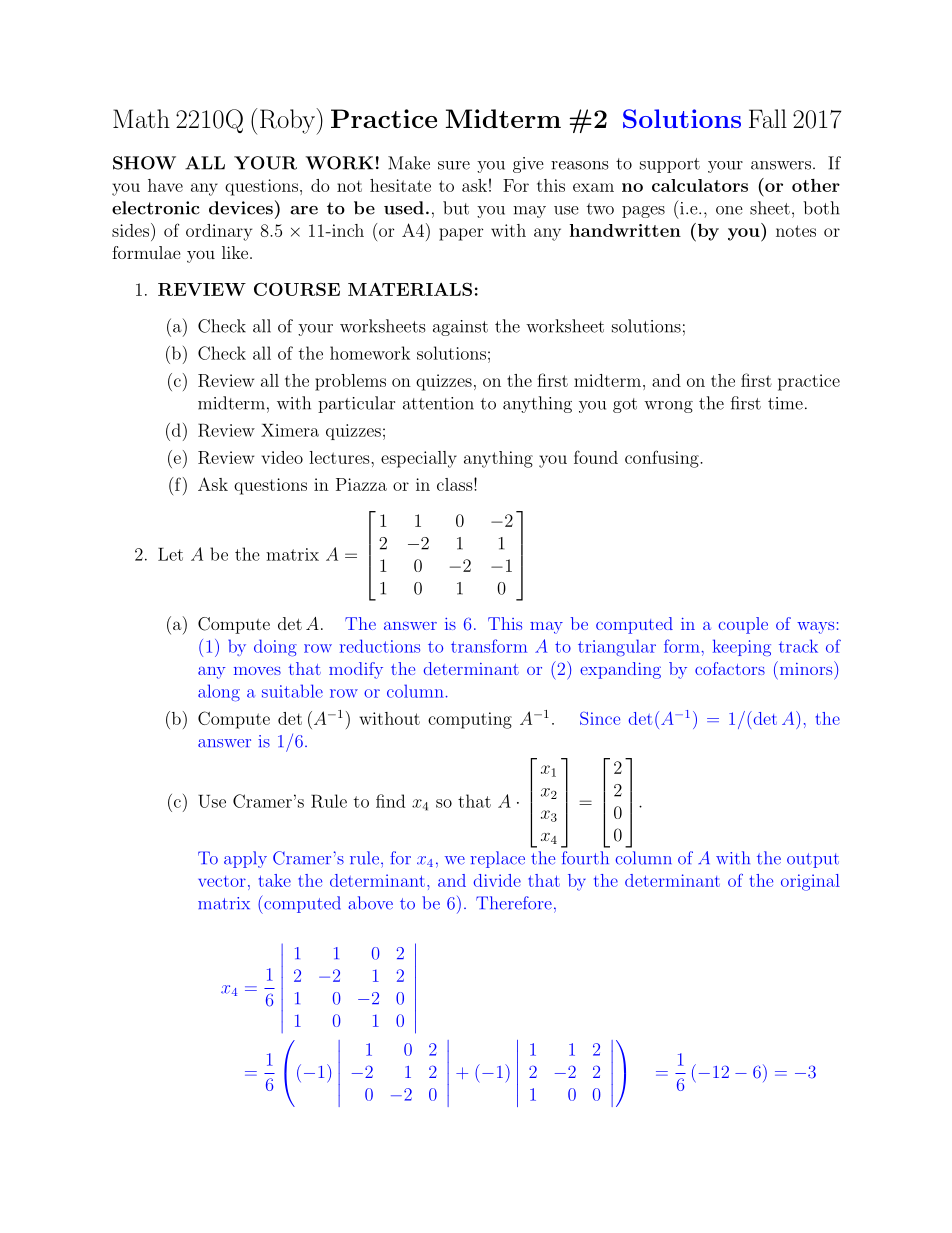  I want to click on sure, so click(454, 165).
